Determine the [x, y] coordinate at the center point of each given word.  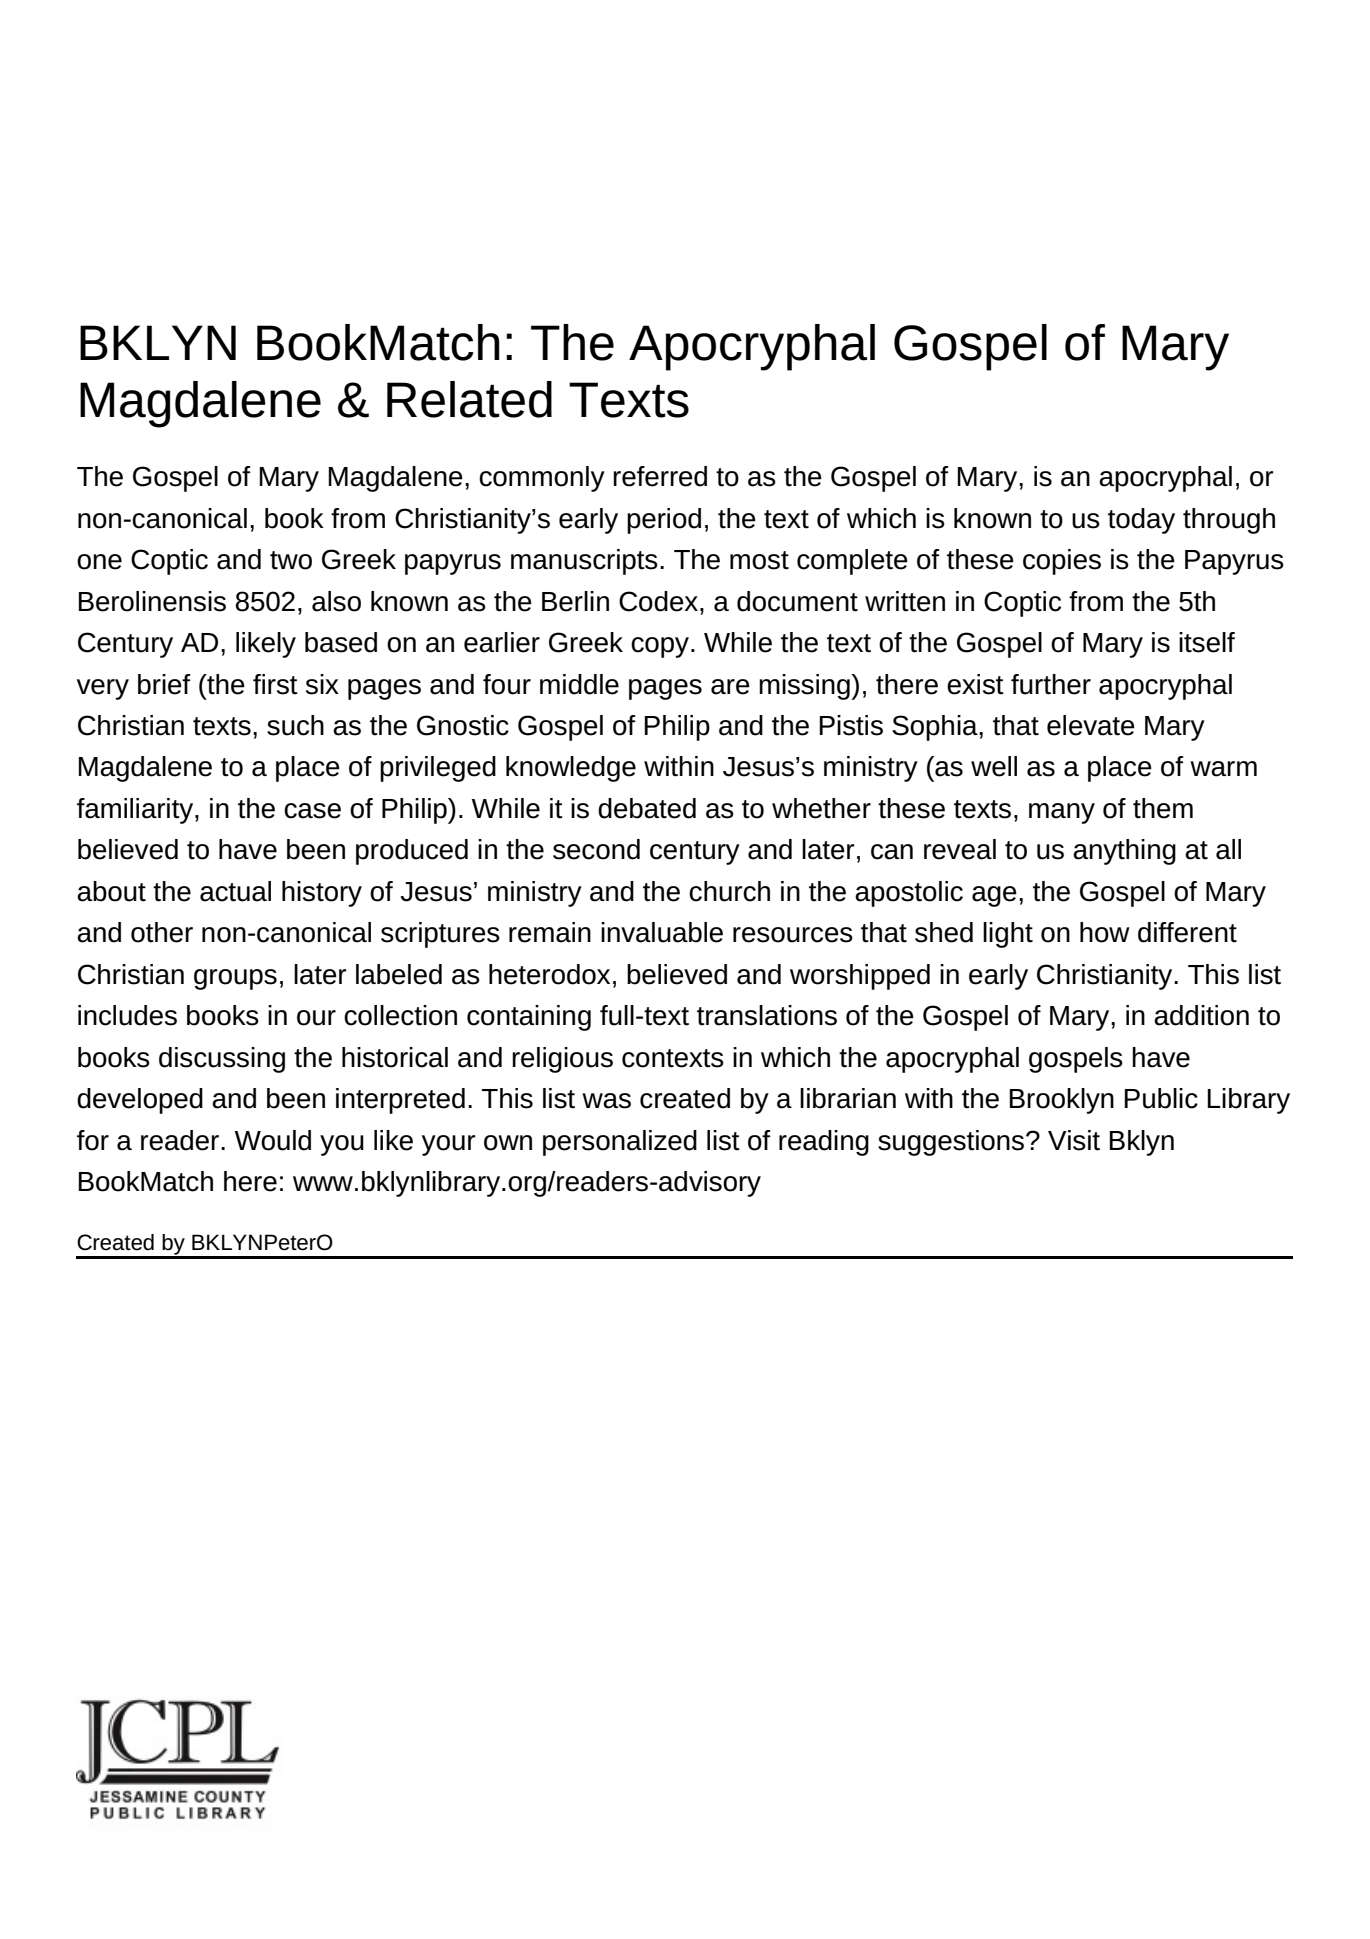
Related [469, 399]
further [1051, 684]
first [275, 684]
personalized [620, 1143]
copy [660, 647]
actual [235, 891]
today [1141, 521]
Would [273, 1140]
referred [660, 476]
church [729, 891]
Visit [1074, 1140]
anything [1124, 852]
